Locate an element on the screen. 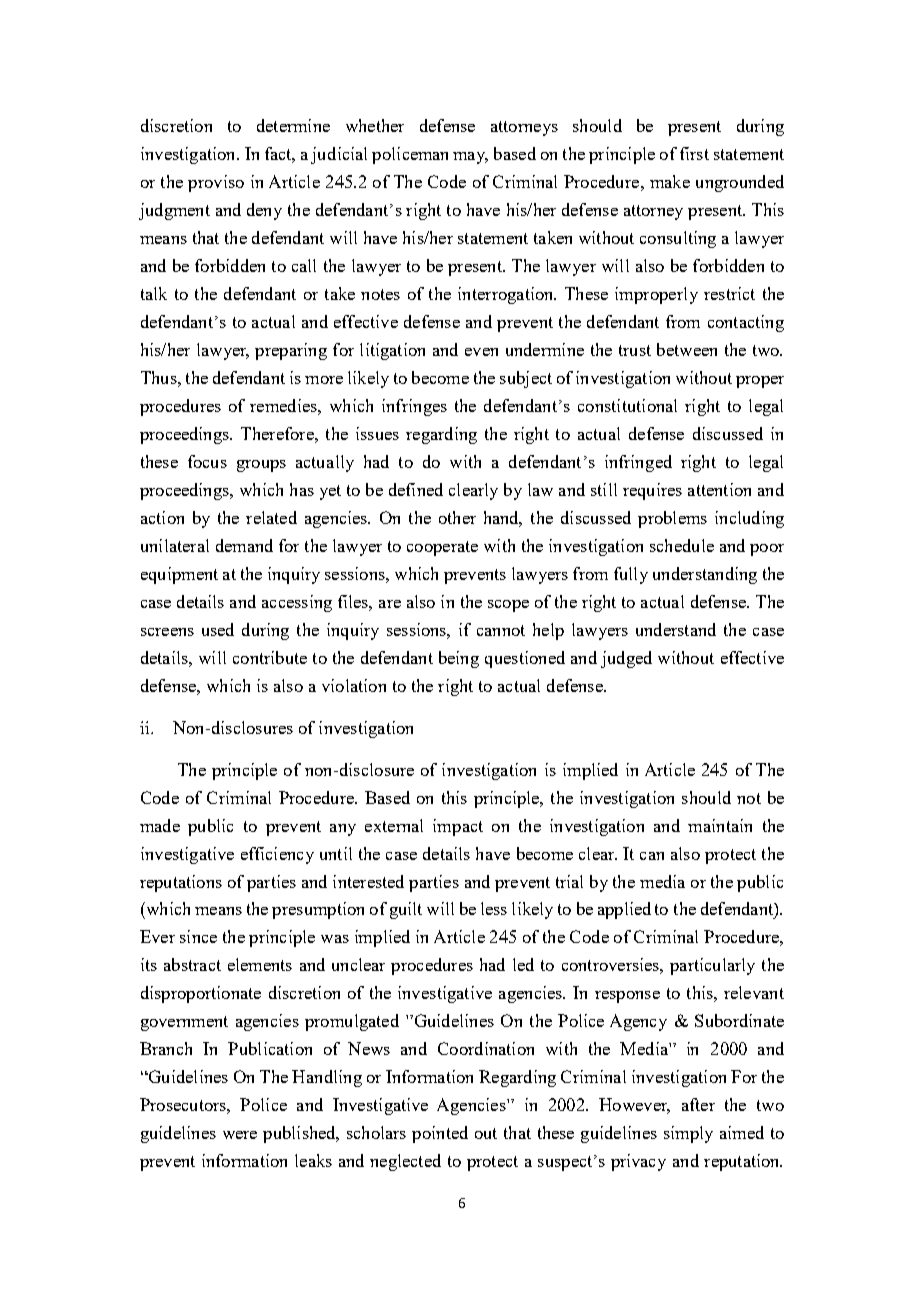  impact is located at coordinates (458, 827).
